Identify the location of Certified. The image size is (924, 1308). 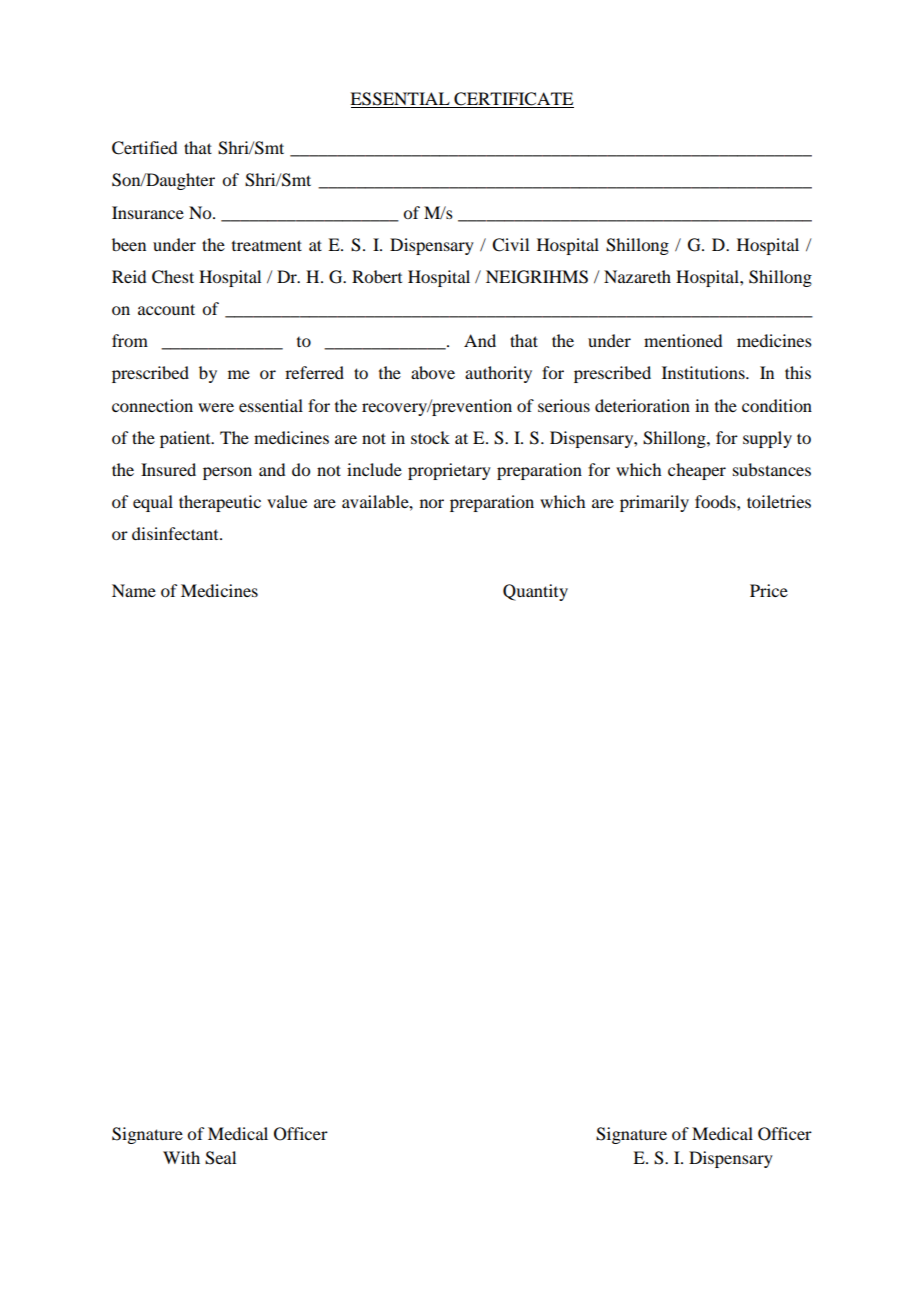
(144, 148).
